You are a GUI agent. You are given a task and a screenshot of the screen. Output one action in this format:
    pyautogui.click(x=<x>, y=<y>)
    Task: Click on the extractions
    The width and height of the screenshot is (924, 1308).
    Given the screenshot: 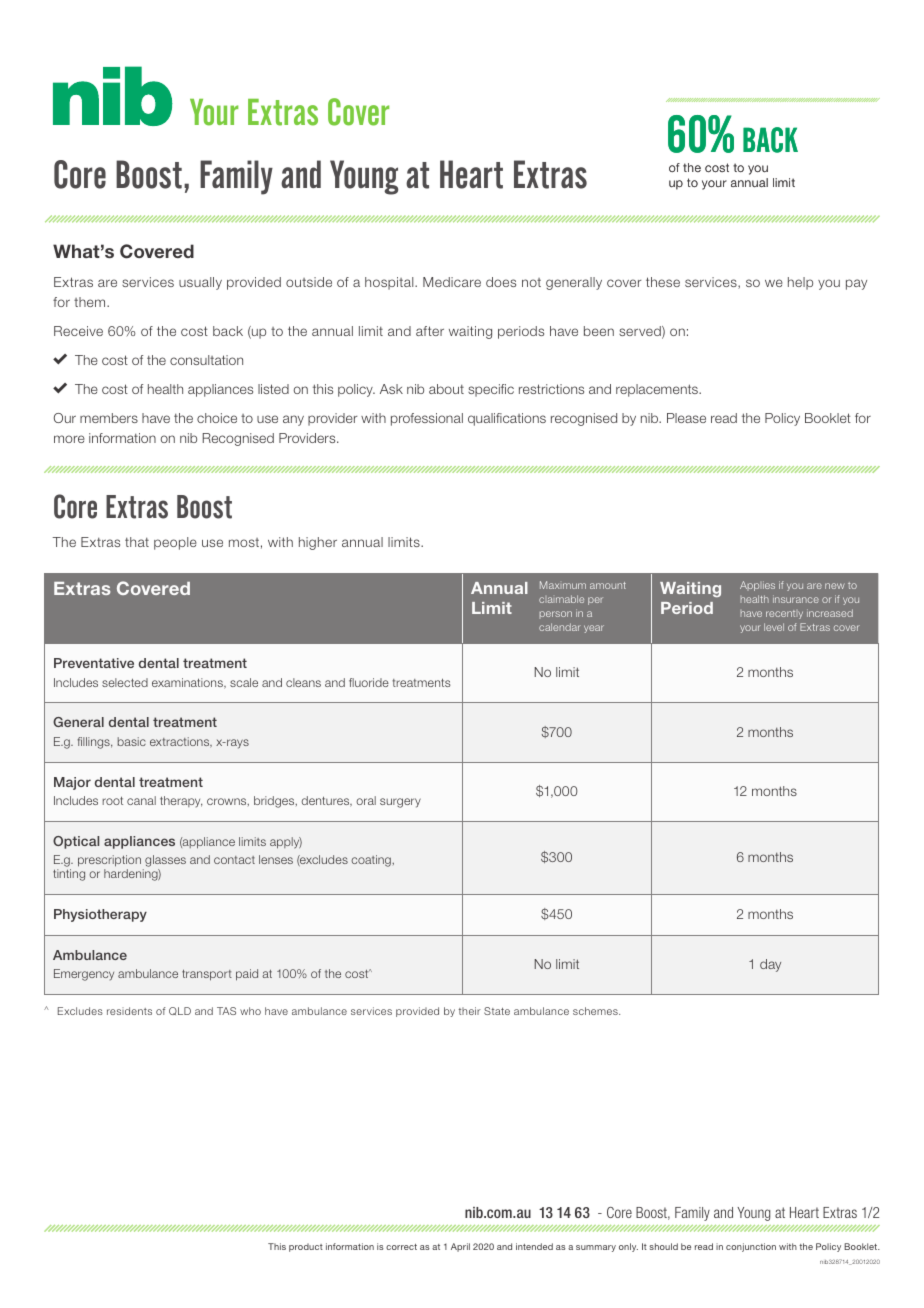 What is the action you would take?
    pyautogui.click(x=181, y=742)
